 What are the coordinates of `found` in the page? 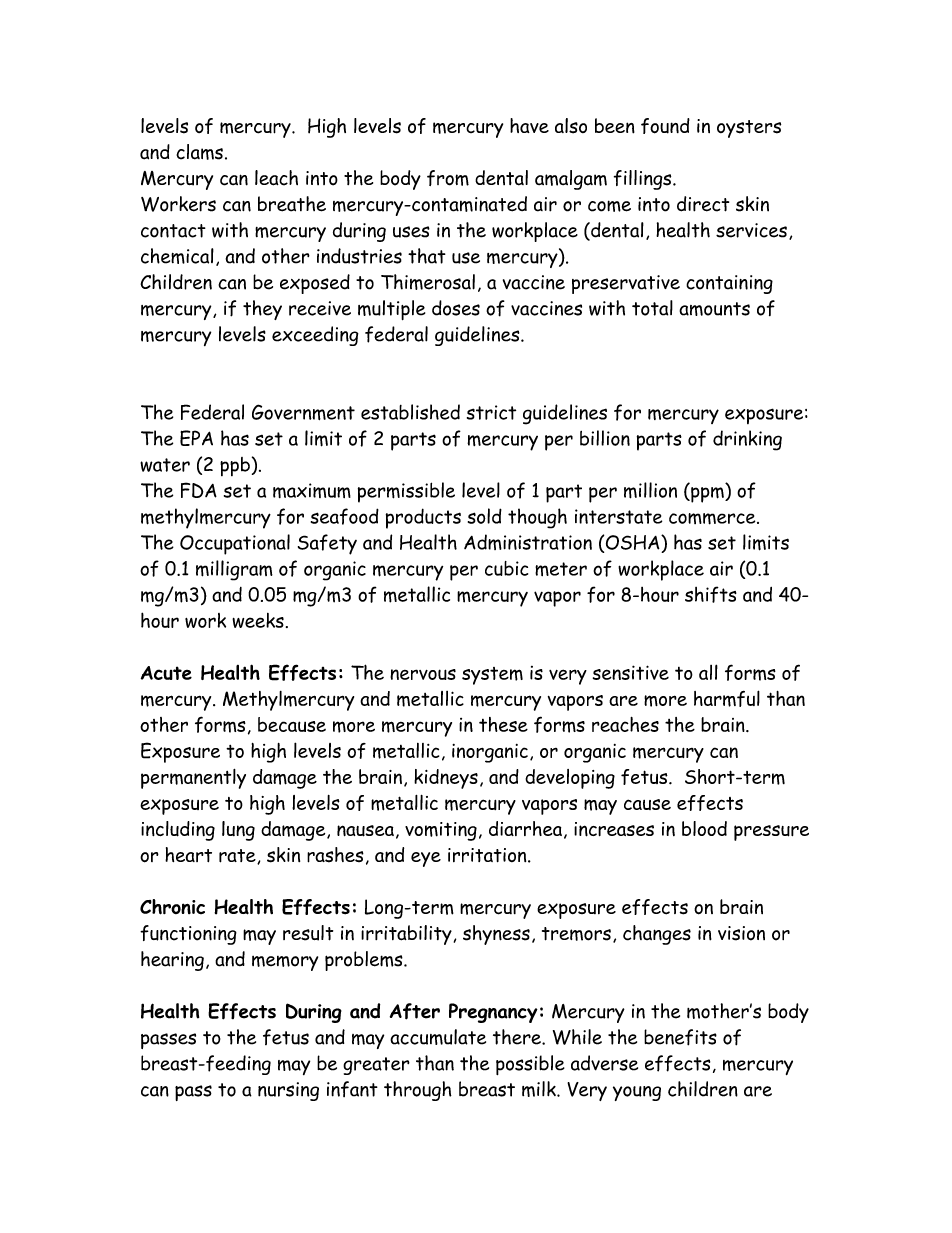 It's located at (665, 126).
